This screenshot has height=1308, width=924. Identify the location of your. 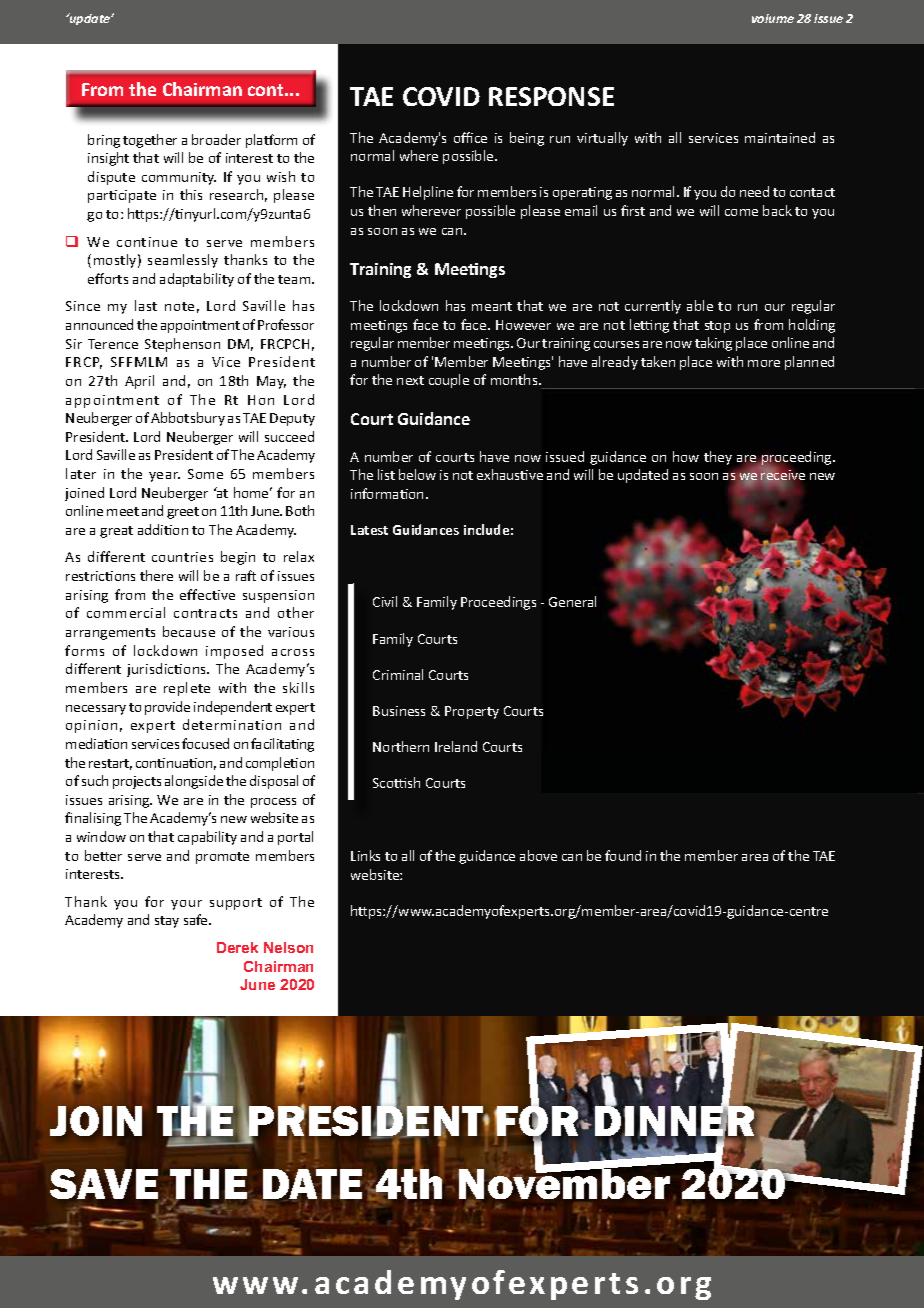
(186, 905).
